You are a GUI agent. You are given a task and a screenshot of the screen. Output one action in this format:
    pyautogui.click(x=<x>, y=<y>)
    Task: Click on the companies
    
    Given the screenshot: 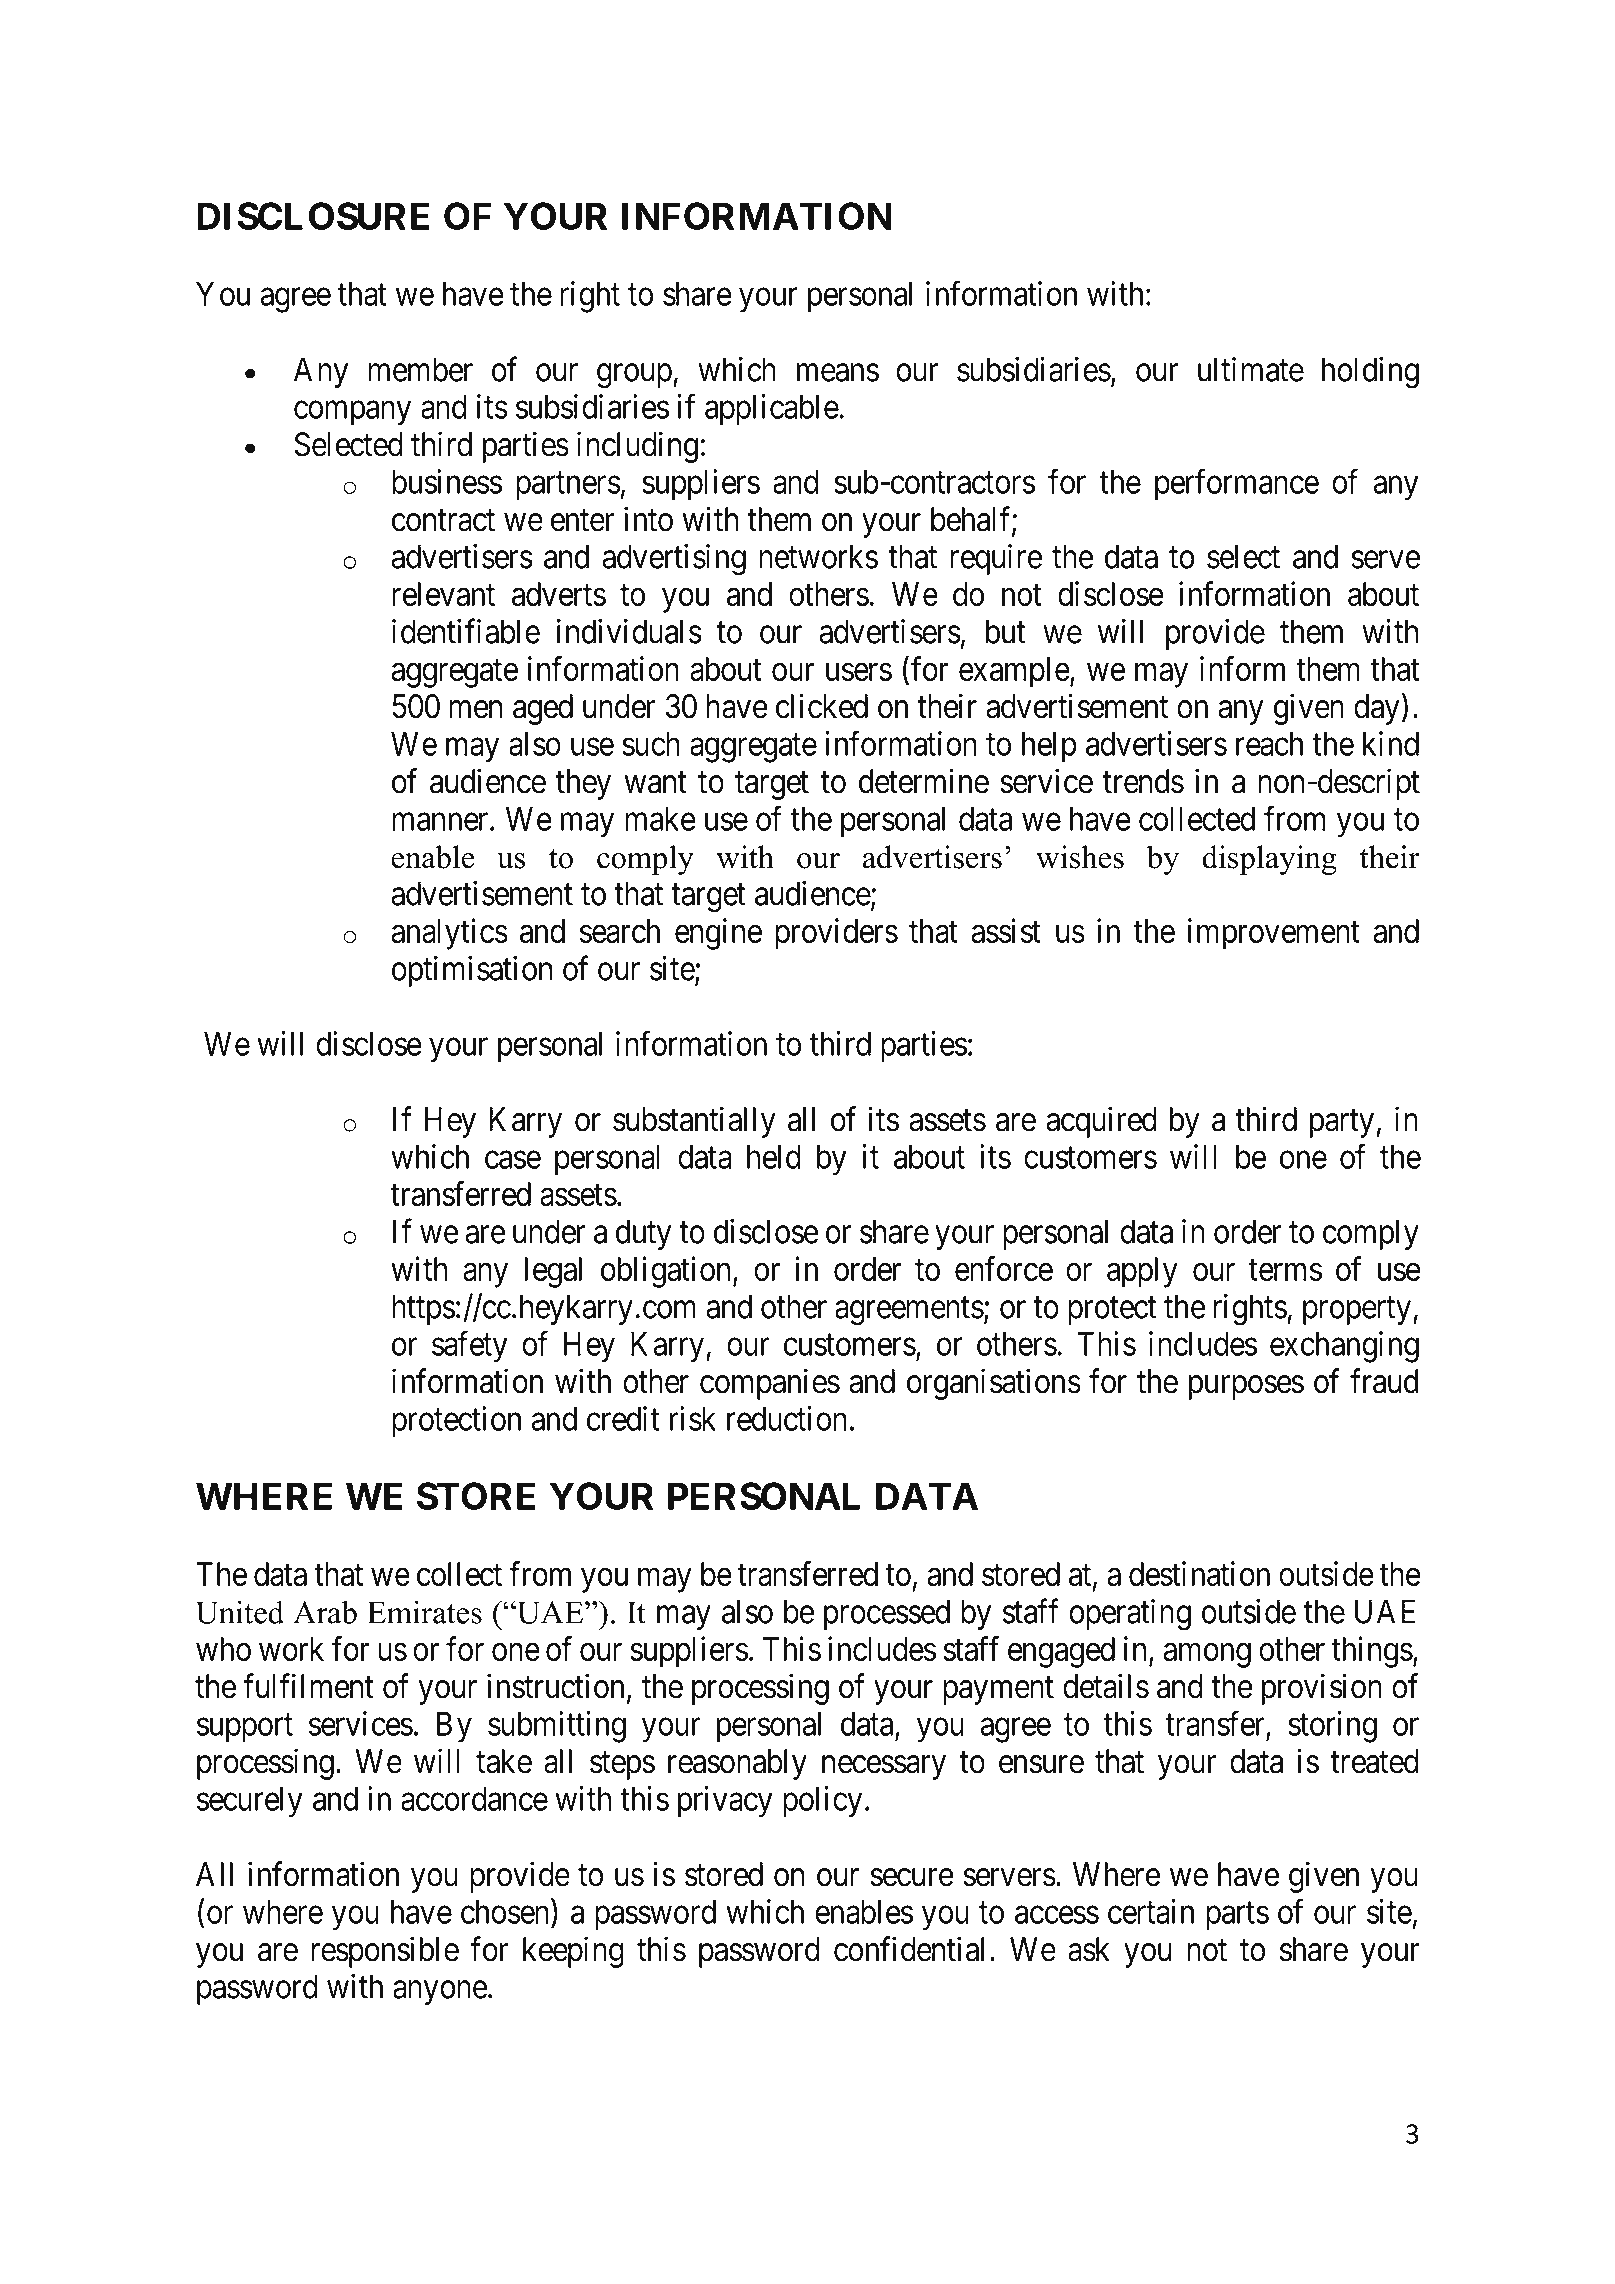 What is the action you would take?
    pyautogui.click(x=770, y=1384)
